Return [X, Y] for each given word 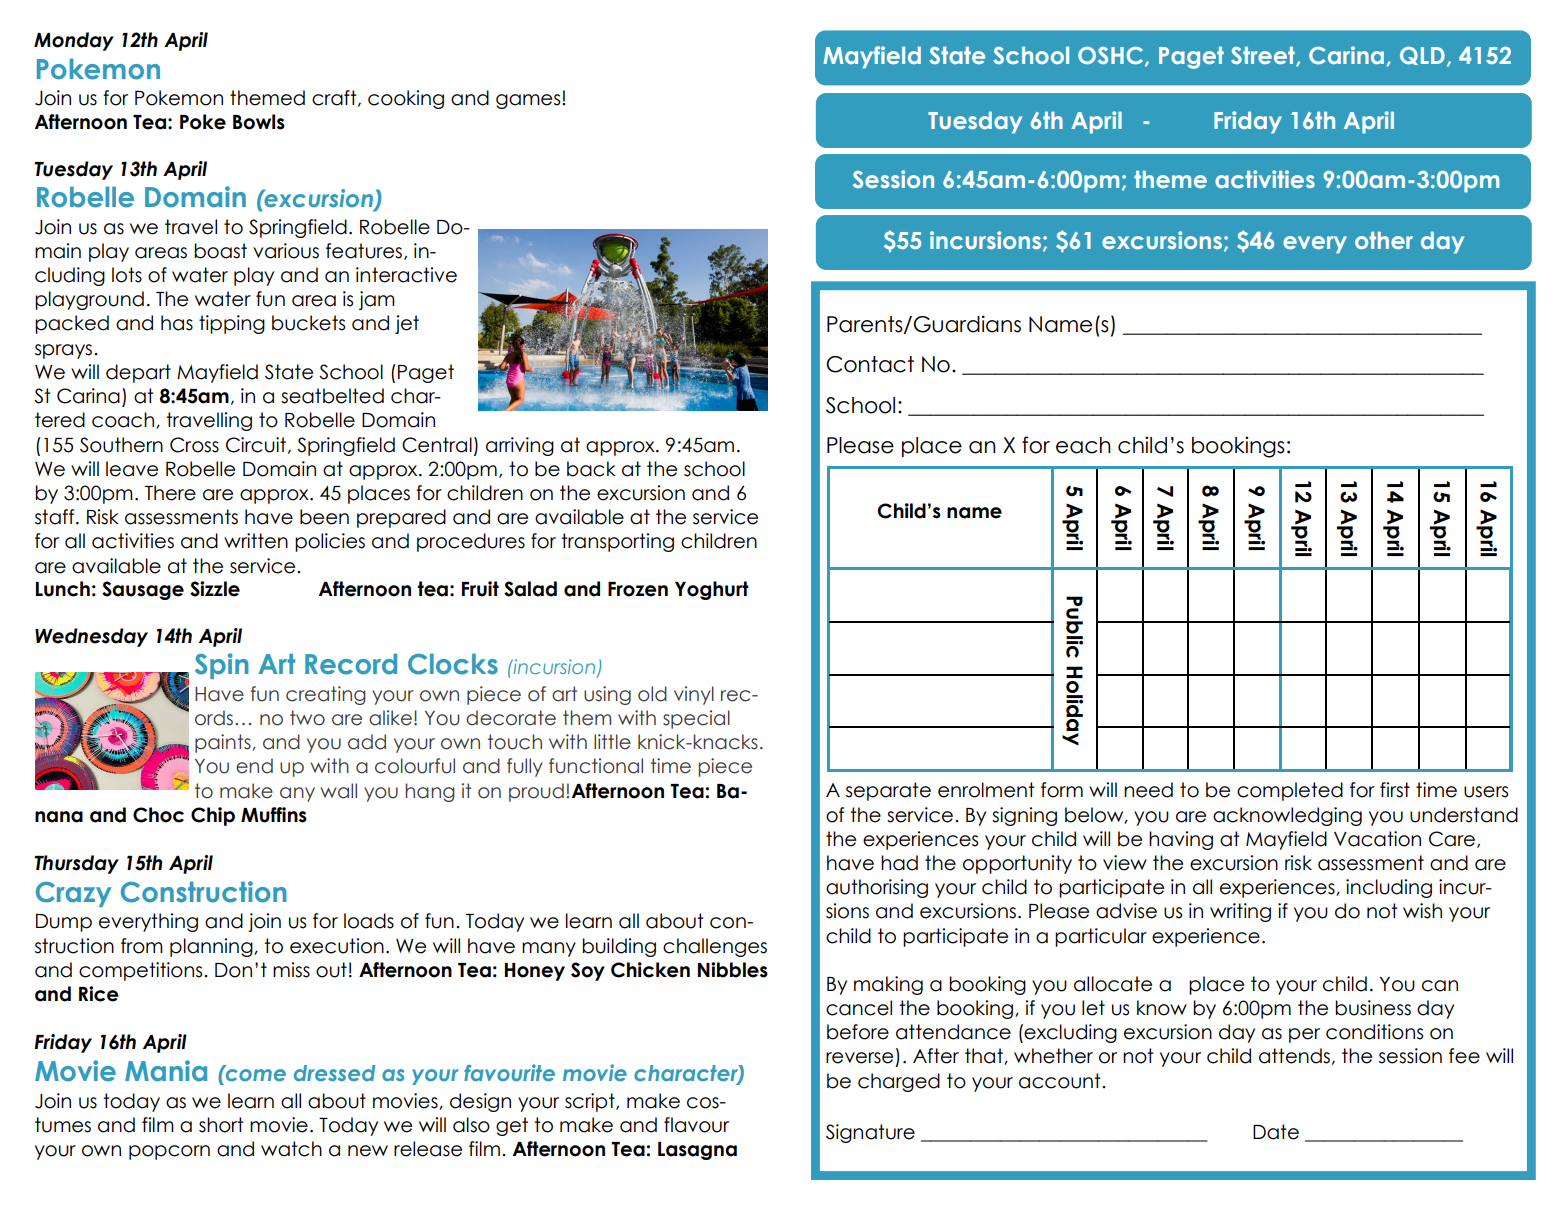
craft [335, 98]
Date [1276, 1132]
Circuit [257, 445]
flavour [696, 1125]
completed [1290, 791]
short [221, 1125]
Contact [870, 364]
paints [223, 743]
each [1083, 445]
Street [1264, 56]
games [529, 101]
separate [888, 791]
